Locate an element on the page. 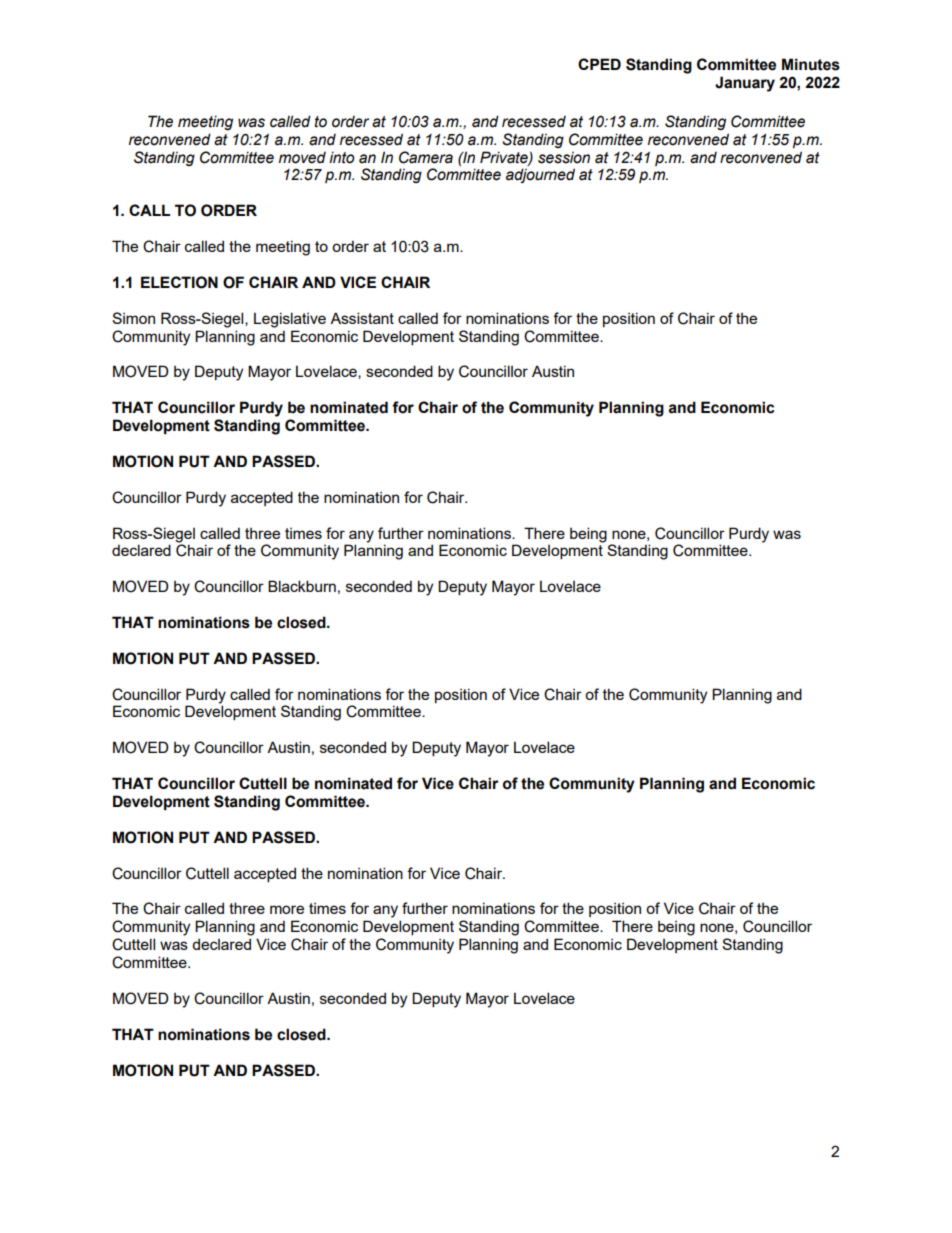 This document has height=1233, width=952. Camera is located at coordinates (426, 157).
